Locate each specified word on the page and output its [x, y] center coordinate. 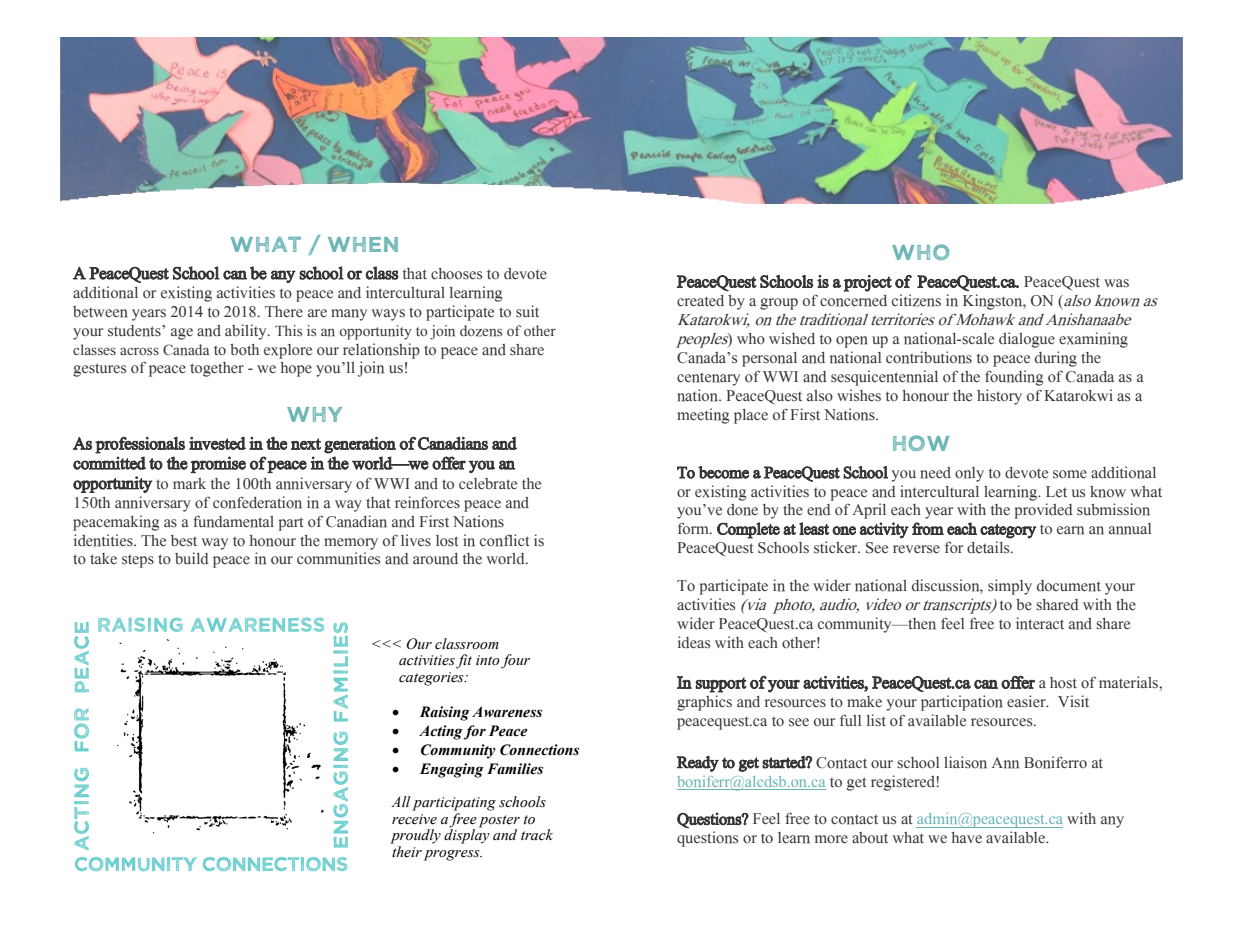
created [700, 301]
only [969, 474]
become [723, 472]
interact [1040, 623]
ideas [694, 642]
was [1116, 283]
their [406, 850]
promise [218, 464]
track [537, 835]
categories [432, 679]
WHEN [363, 244]
